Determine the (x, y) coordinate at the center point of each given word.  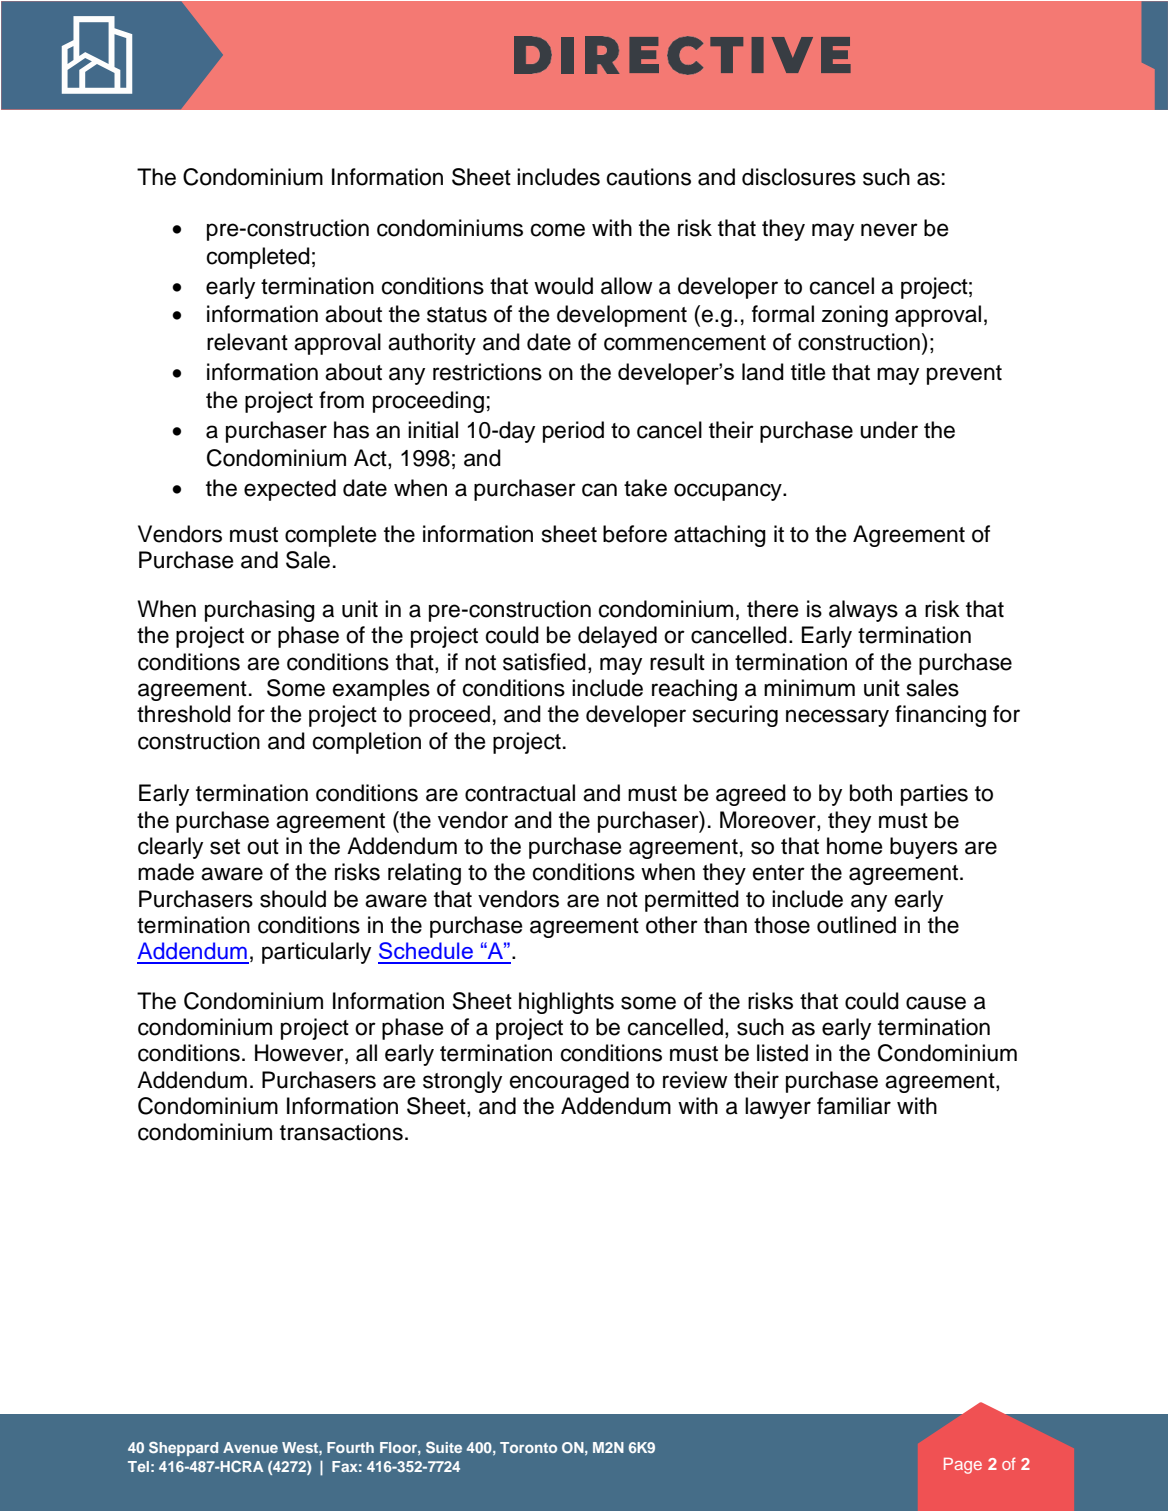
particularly (316, 953)
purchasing (260, 611)
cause (936, 1003)
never (889, 230)
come (558, 230)
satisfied (544, 662)
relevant (247, 342)
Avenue (250, 1447)
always (863, 611)
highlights (566, 1003)
